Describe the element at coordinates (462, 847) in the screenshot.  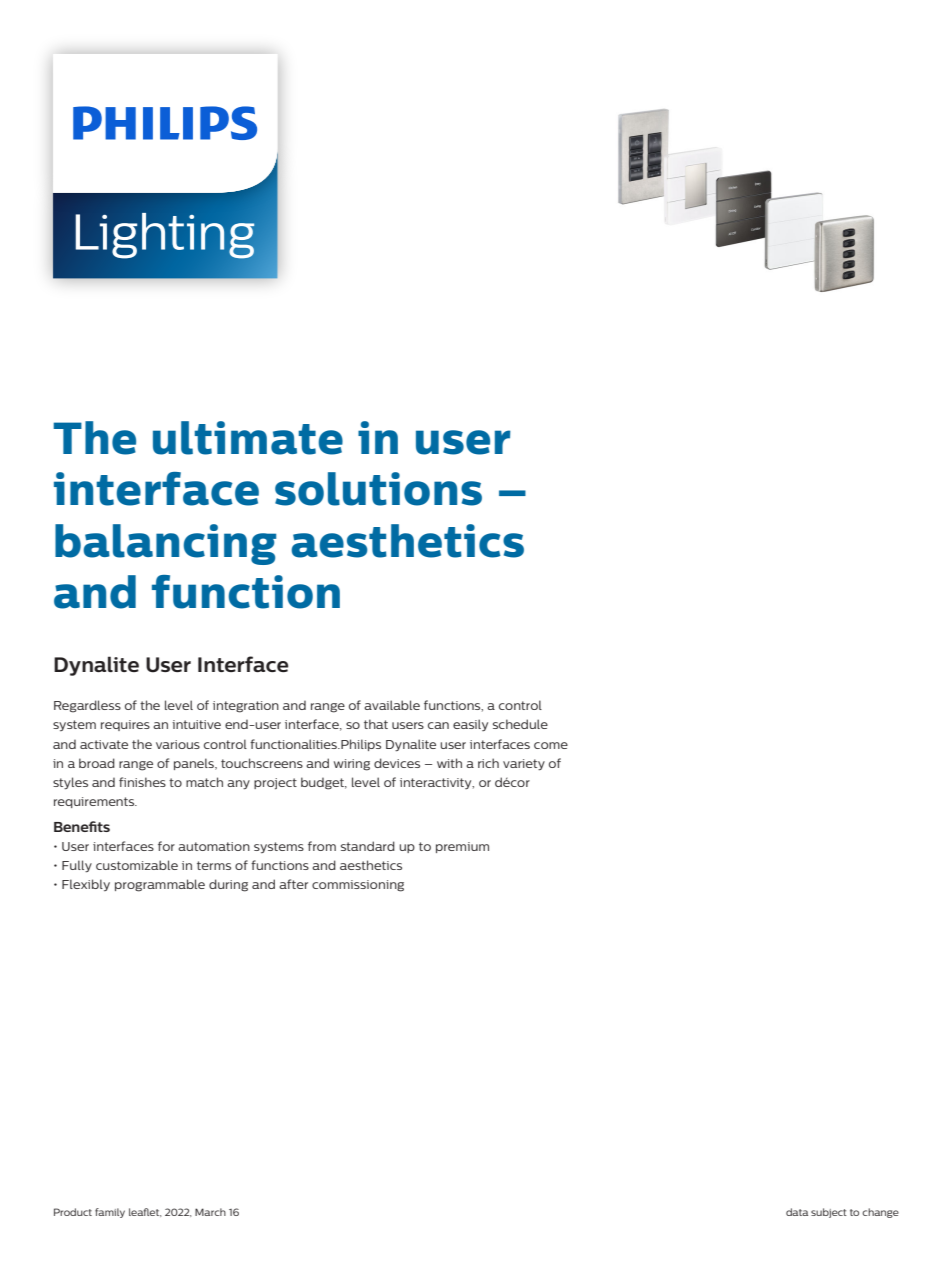
I see `premium` at that location.
